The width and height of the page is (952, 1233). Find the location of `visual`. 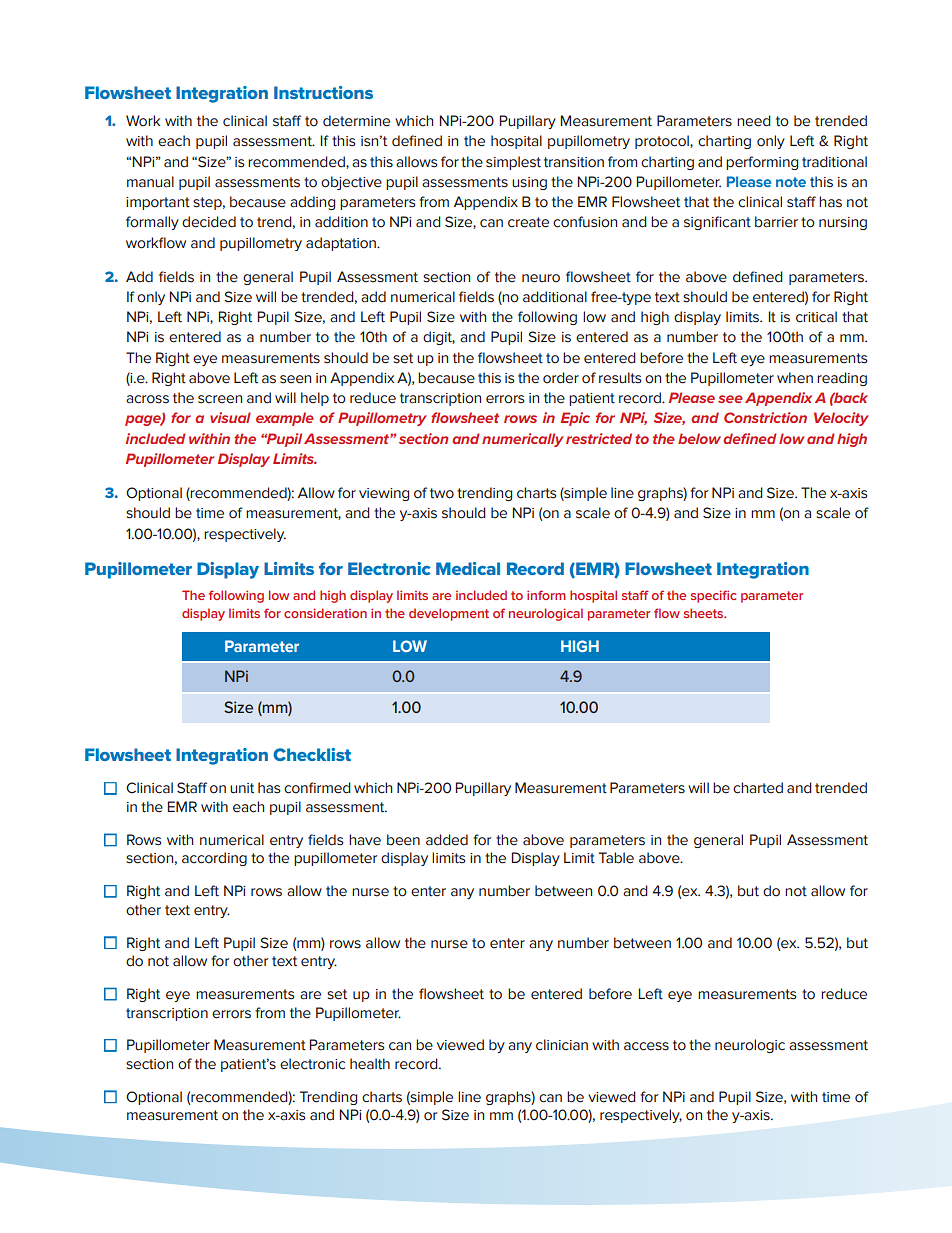

visual is located at coordinates (230, 417).
